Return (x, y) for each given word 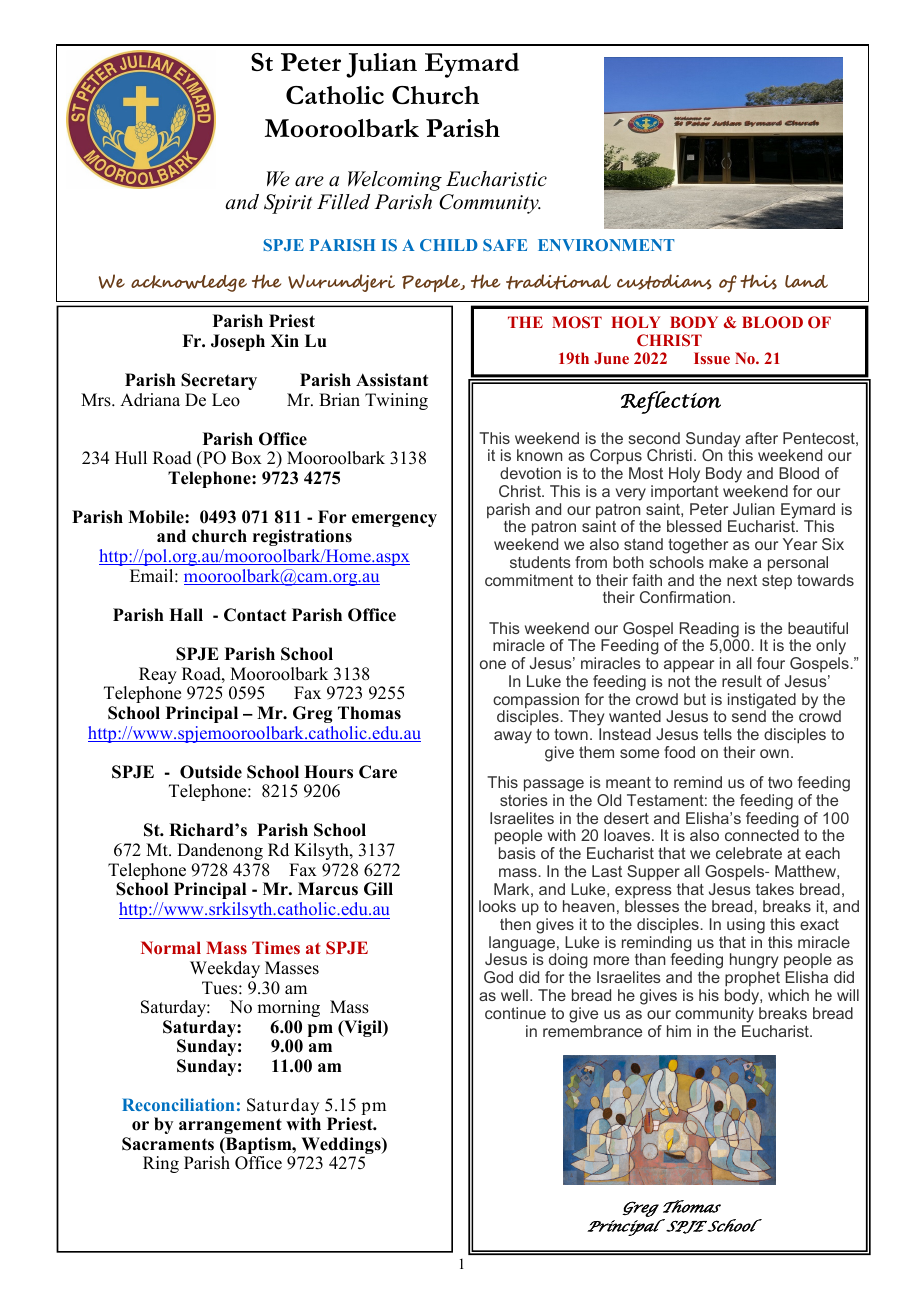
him (679, 1031)
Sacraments (168, 1144)
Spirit (288, 204)
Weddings (341, 1147)
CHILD (449, 245)
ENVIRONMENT (606, 245)
